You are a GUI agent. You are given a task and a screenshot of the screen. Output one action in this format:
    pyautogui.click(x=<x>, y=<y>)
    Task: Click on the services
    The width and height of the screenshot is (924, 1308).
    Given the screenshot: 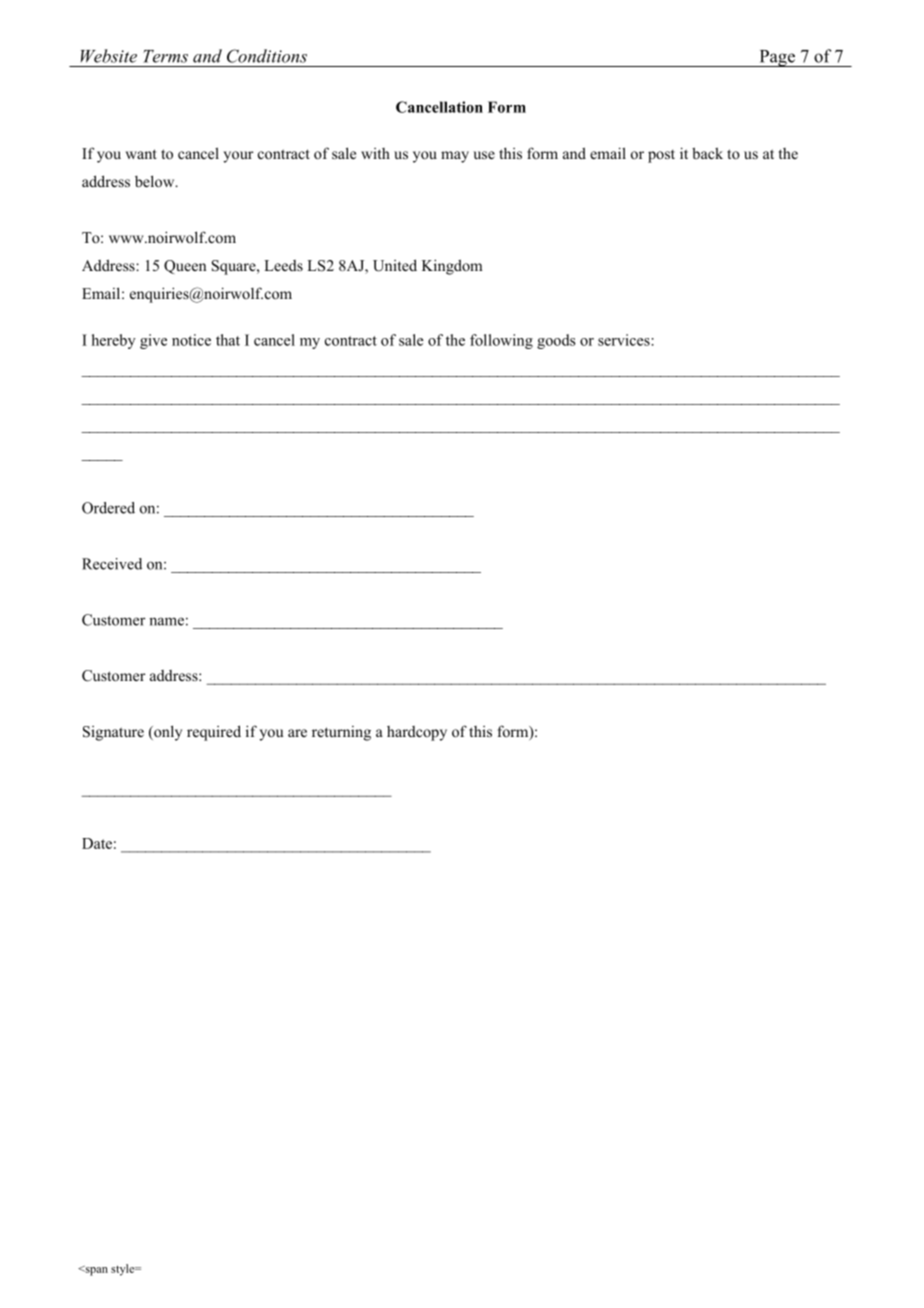 What is the action you would take?
    pyautogui.click(x=624, y=340)
